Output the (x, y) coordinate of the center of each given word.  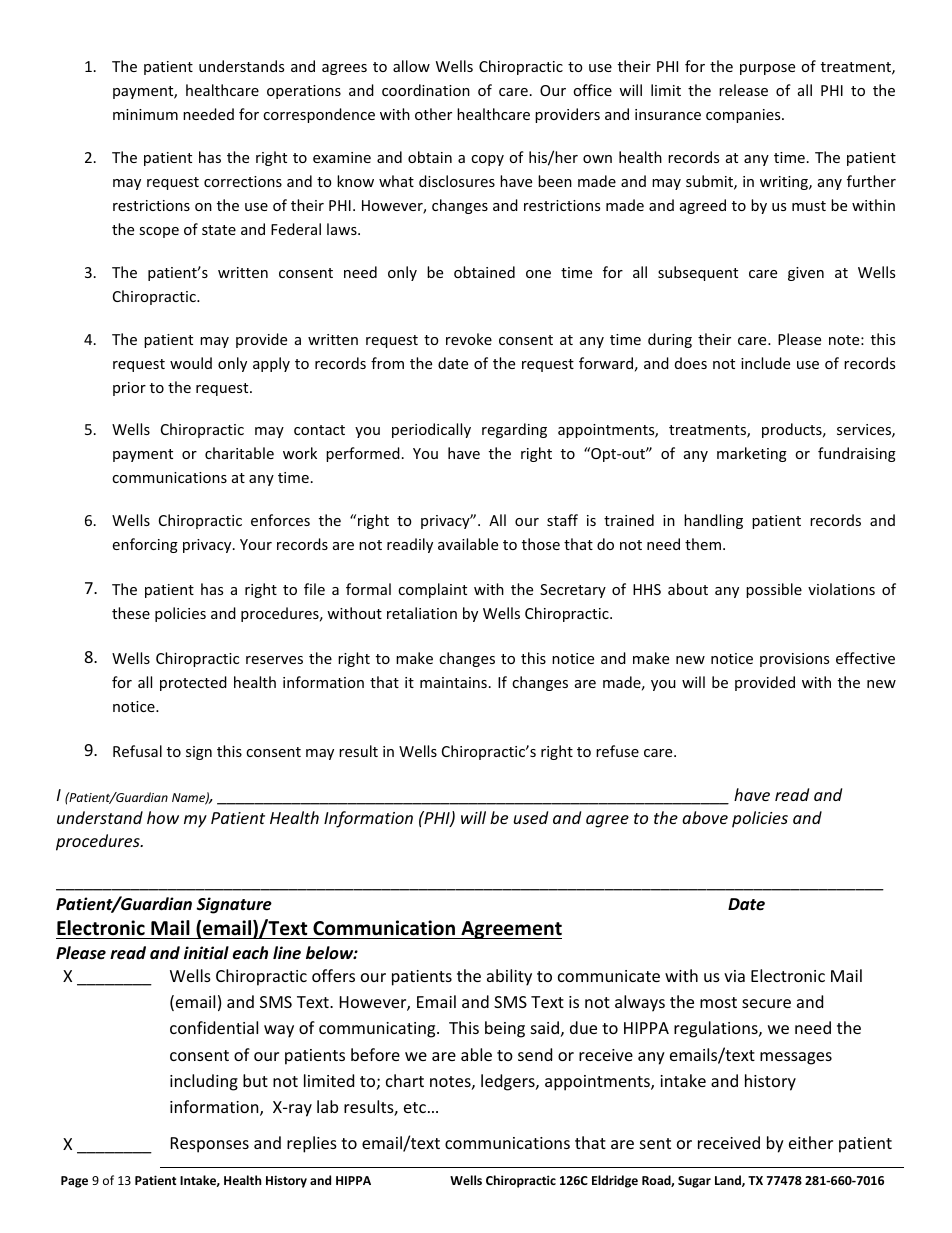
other (433, 114)
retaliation (422, 613)
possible (774, 590)
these (131, 613)
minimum (145, 114)
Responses (210, 1145)
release (743, 90)
